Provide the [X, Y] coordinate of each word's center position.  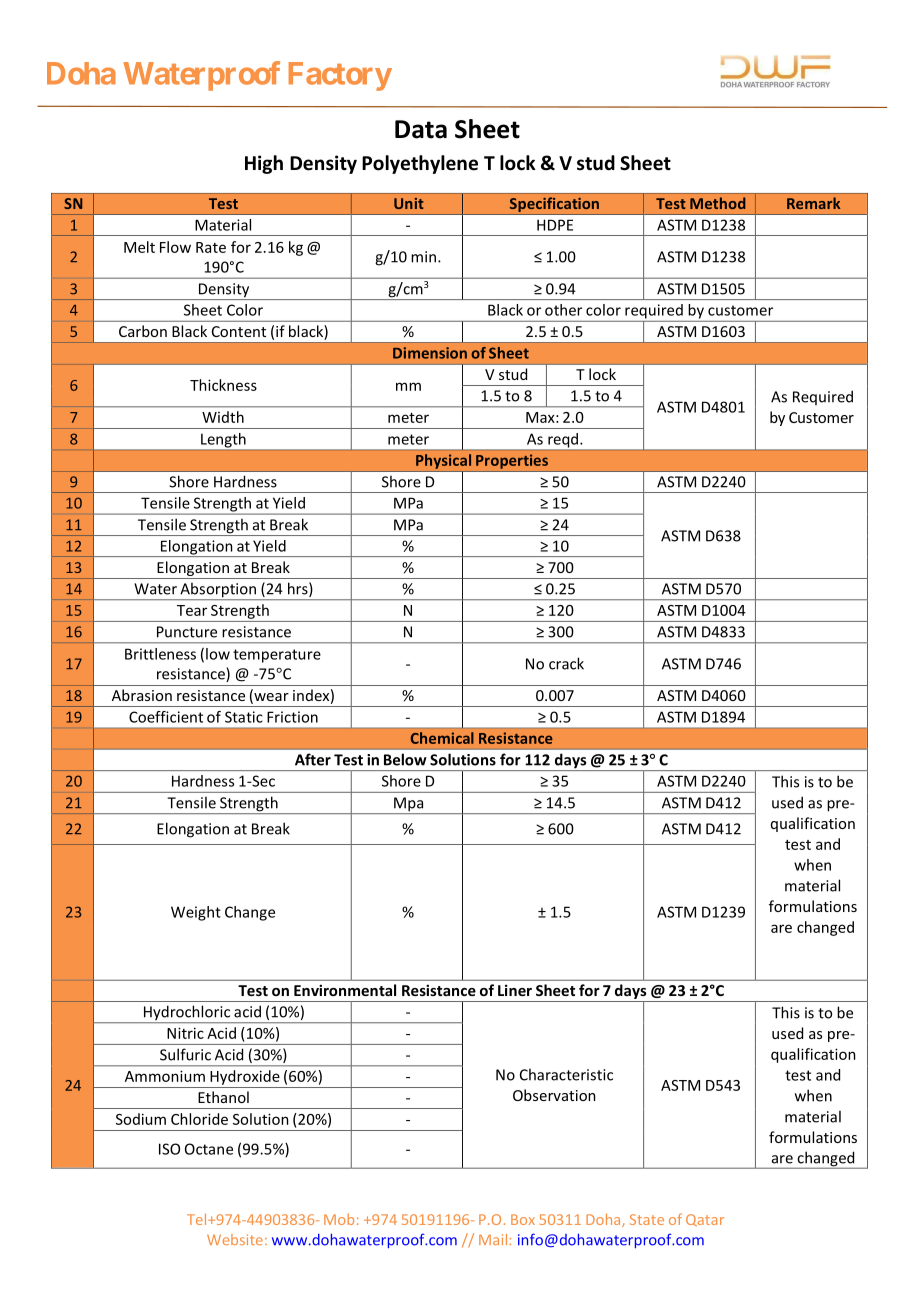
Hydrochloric [187, 1014]
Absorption [218, 591]
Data [421, 129]
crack [566, 663]
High [264, 164]
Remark [813, 203]
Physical [443, 461]
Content [239, 331]
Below [405, 759]
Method [717, 203]
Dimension [430, 353]
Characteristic [566, 1074]
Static [244, 717]
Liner [515, 990]
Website [235, 1239]
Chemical [442, 738]
